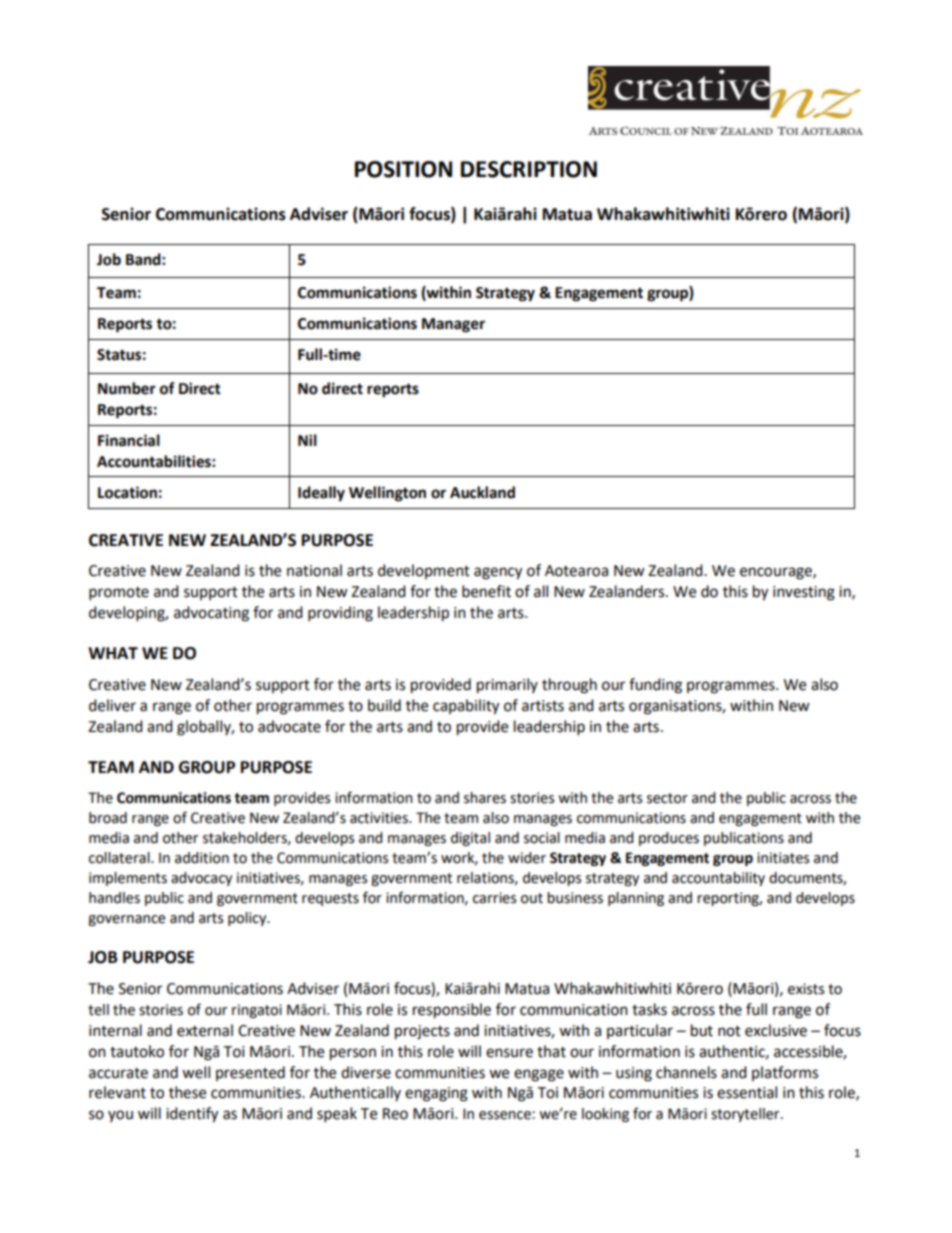 The height and width of the screenshot is (1233, 952). What do you see at coordinates (529, 169) in the screenshot?
I see `DESCRIPTION` at bounding box center [529, 169].
